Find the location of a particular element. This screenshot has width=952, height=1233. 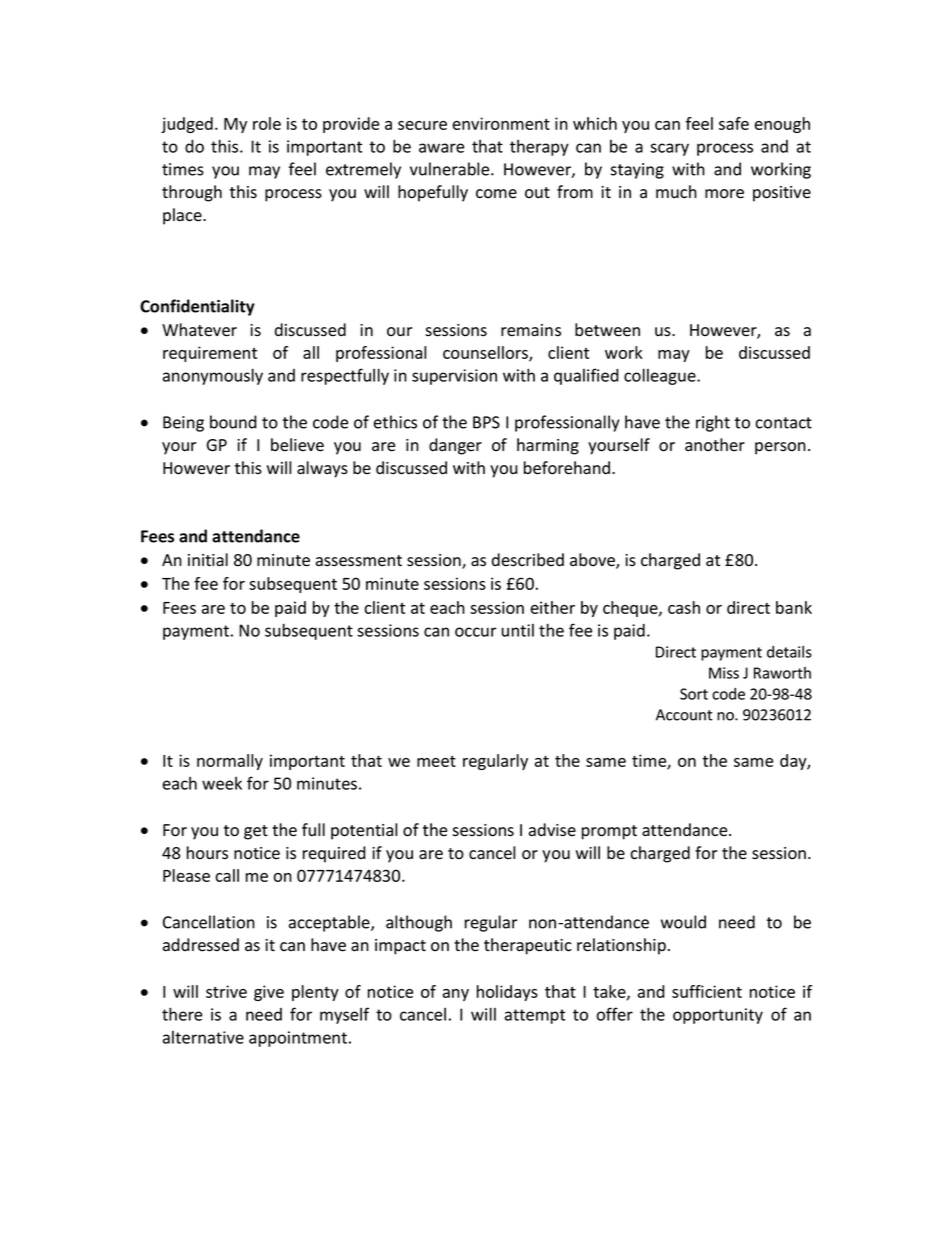

give is located at coordinates (269, 993).
